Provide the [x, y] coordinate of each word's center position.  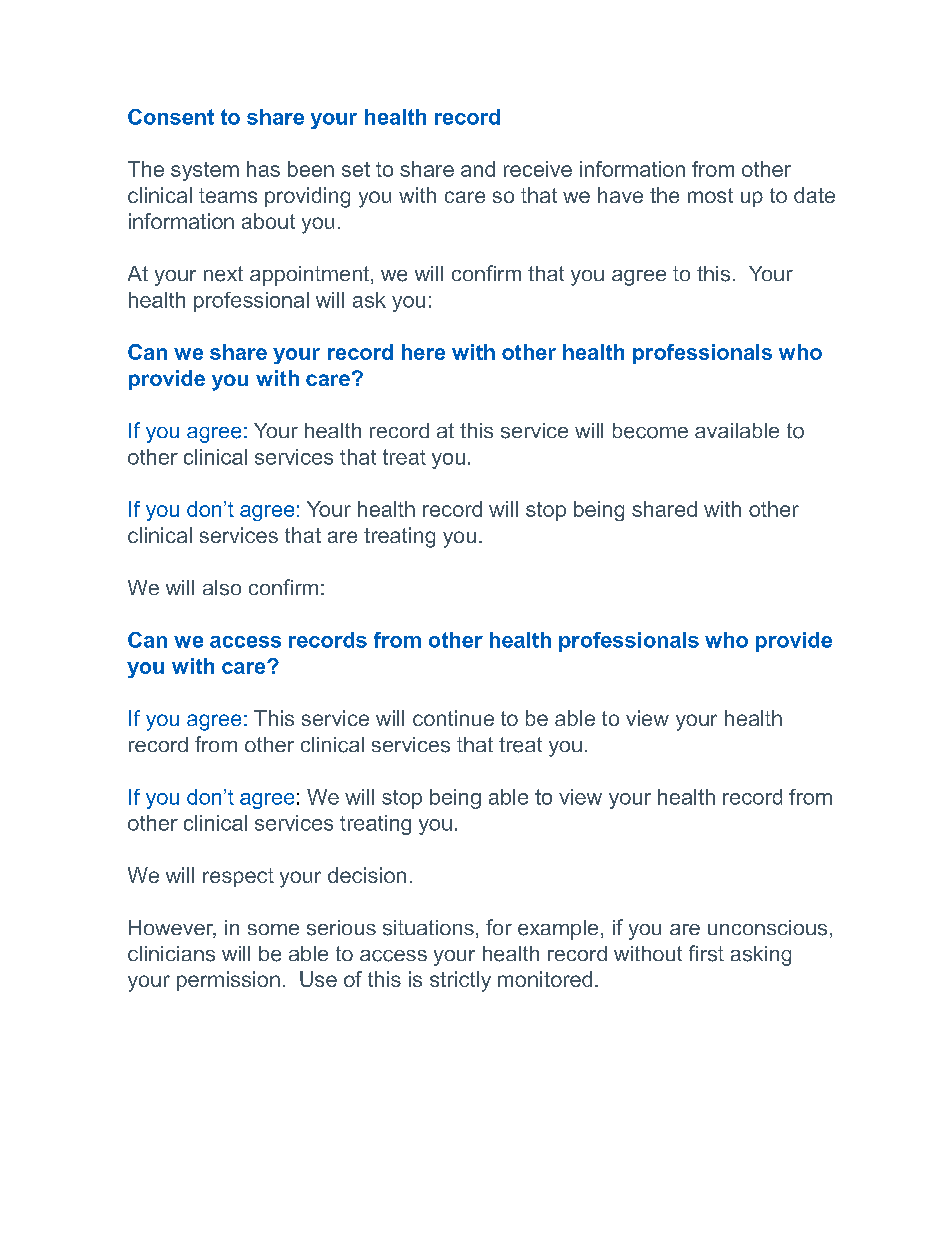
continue [453, 718]
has [263, 169]
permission [228, 981]
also [222, 588]
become [650, 431]
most [710, 195]
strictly [460, 981]
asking [761, 956]
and [478, 169]
